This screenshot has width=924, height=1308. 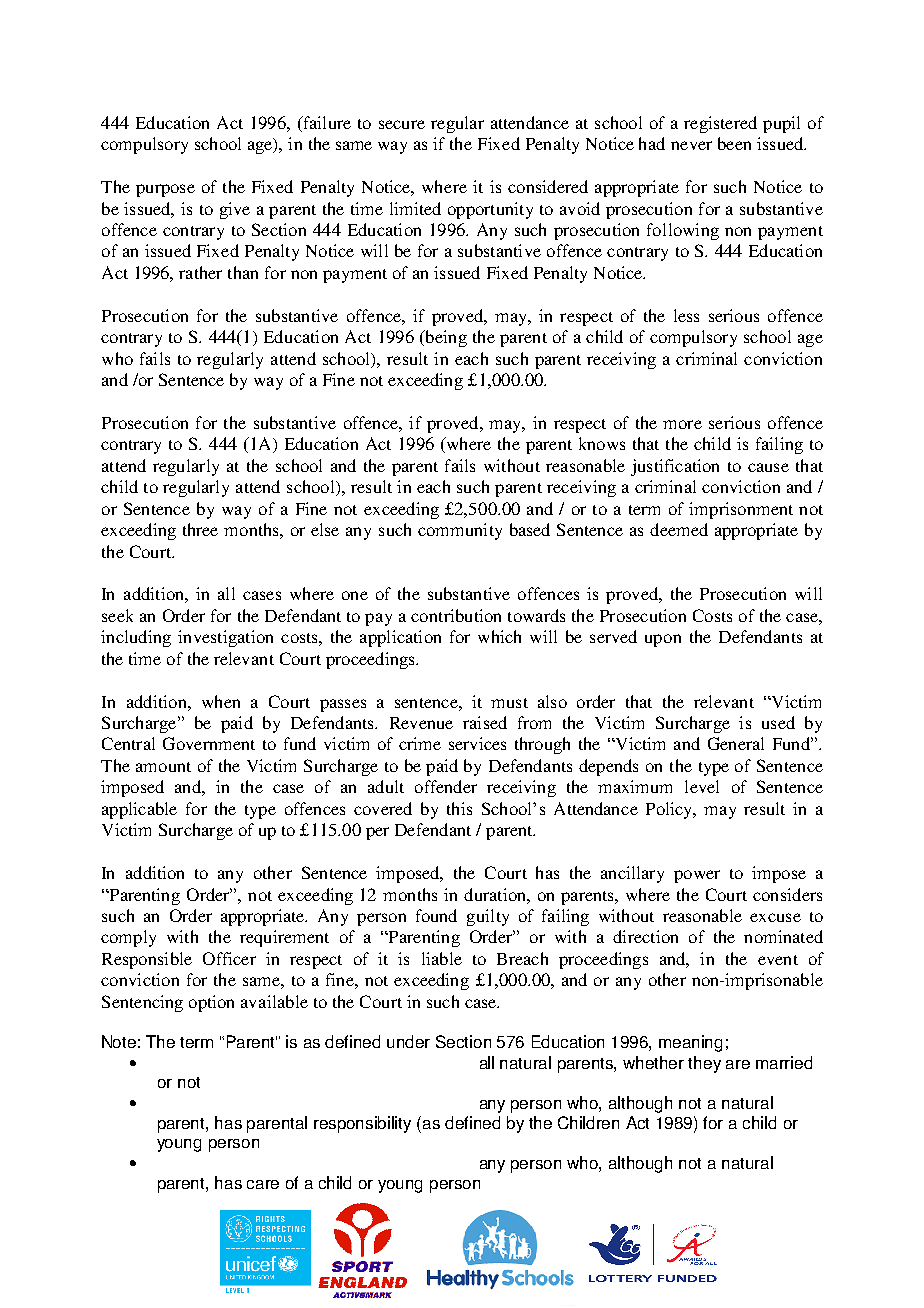 What do you see at coordinates (436, 915) in the screenshot?
I see `found` at bounding box center [436, 915].
